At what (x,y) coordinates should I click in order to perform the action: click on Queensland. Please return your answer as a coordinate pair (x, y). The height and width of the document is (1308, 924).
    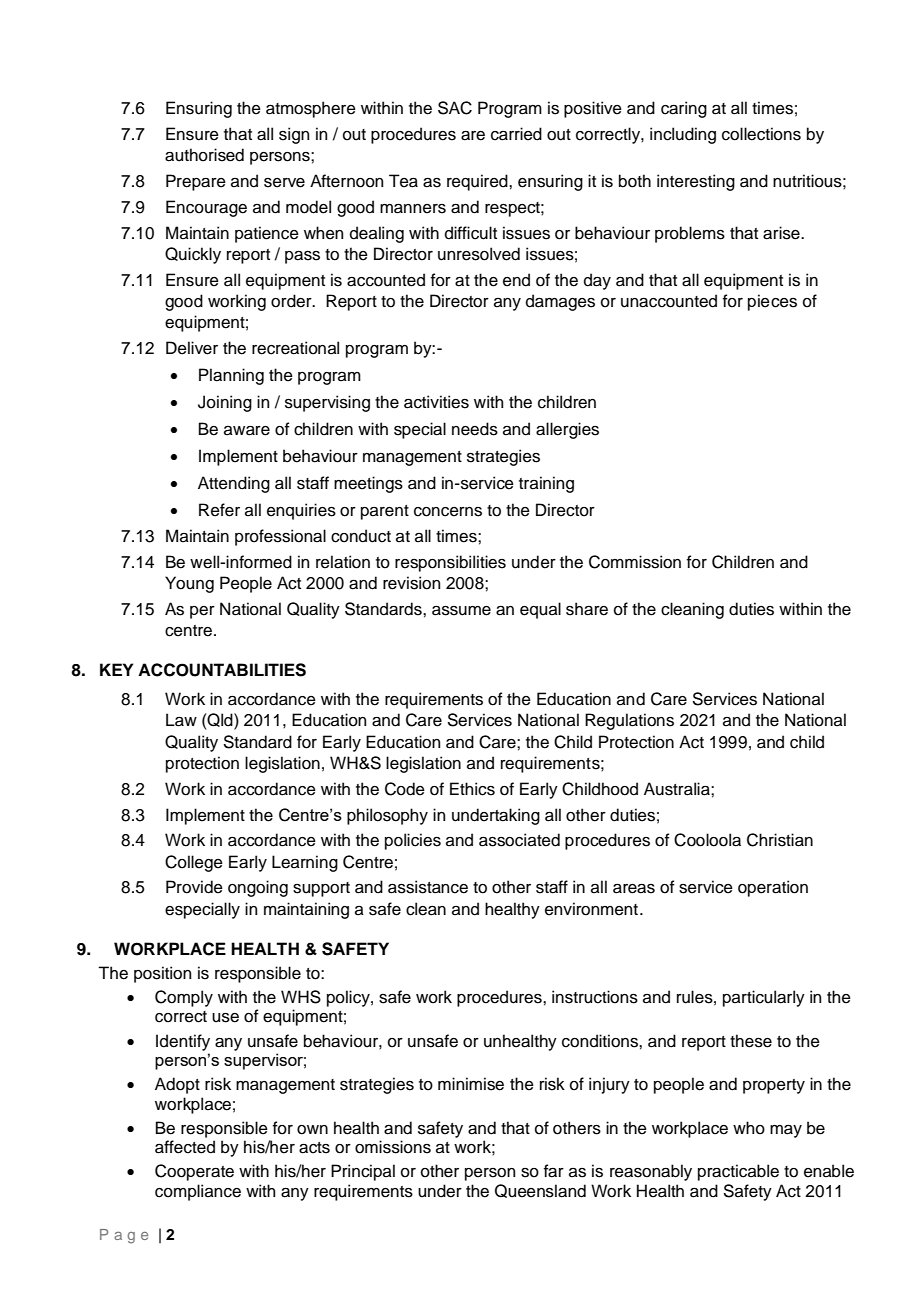
    Looking at the image, I should click on (540, 1191).
